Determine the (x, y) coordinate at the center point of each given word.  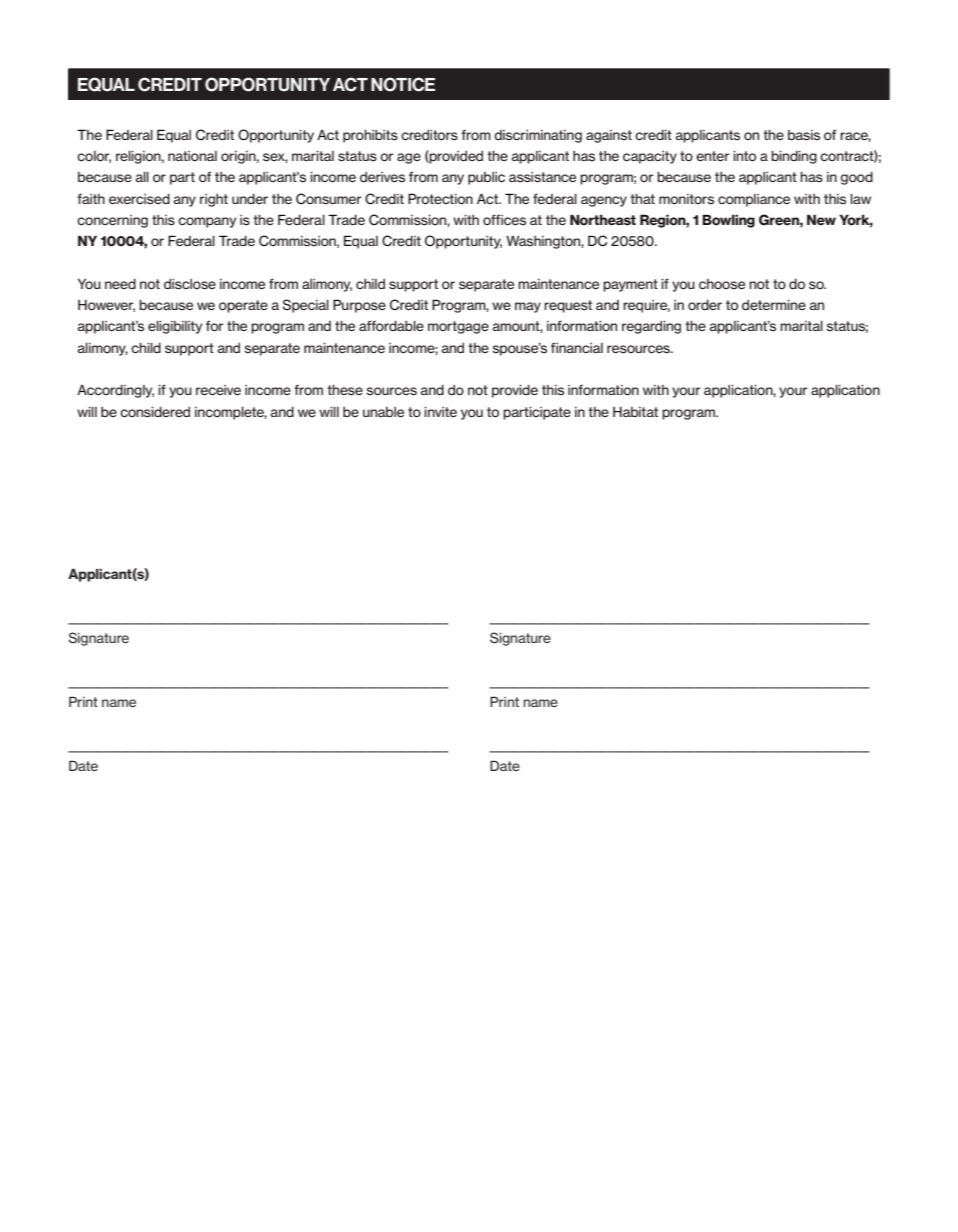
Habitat (635, 412)
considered (155, 412)
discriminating (538, 136)
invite (440, 412)
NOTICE (403, 84)
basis (804, 135)
